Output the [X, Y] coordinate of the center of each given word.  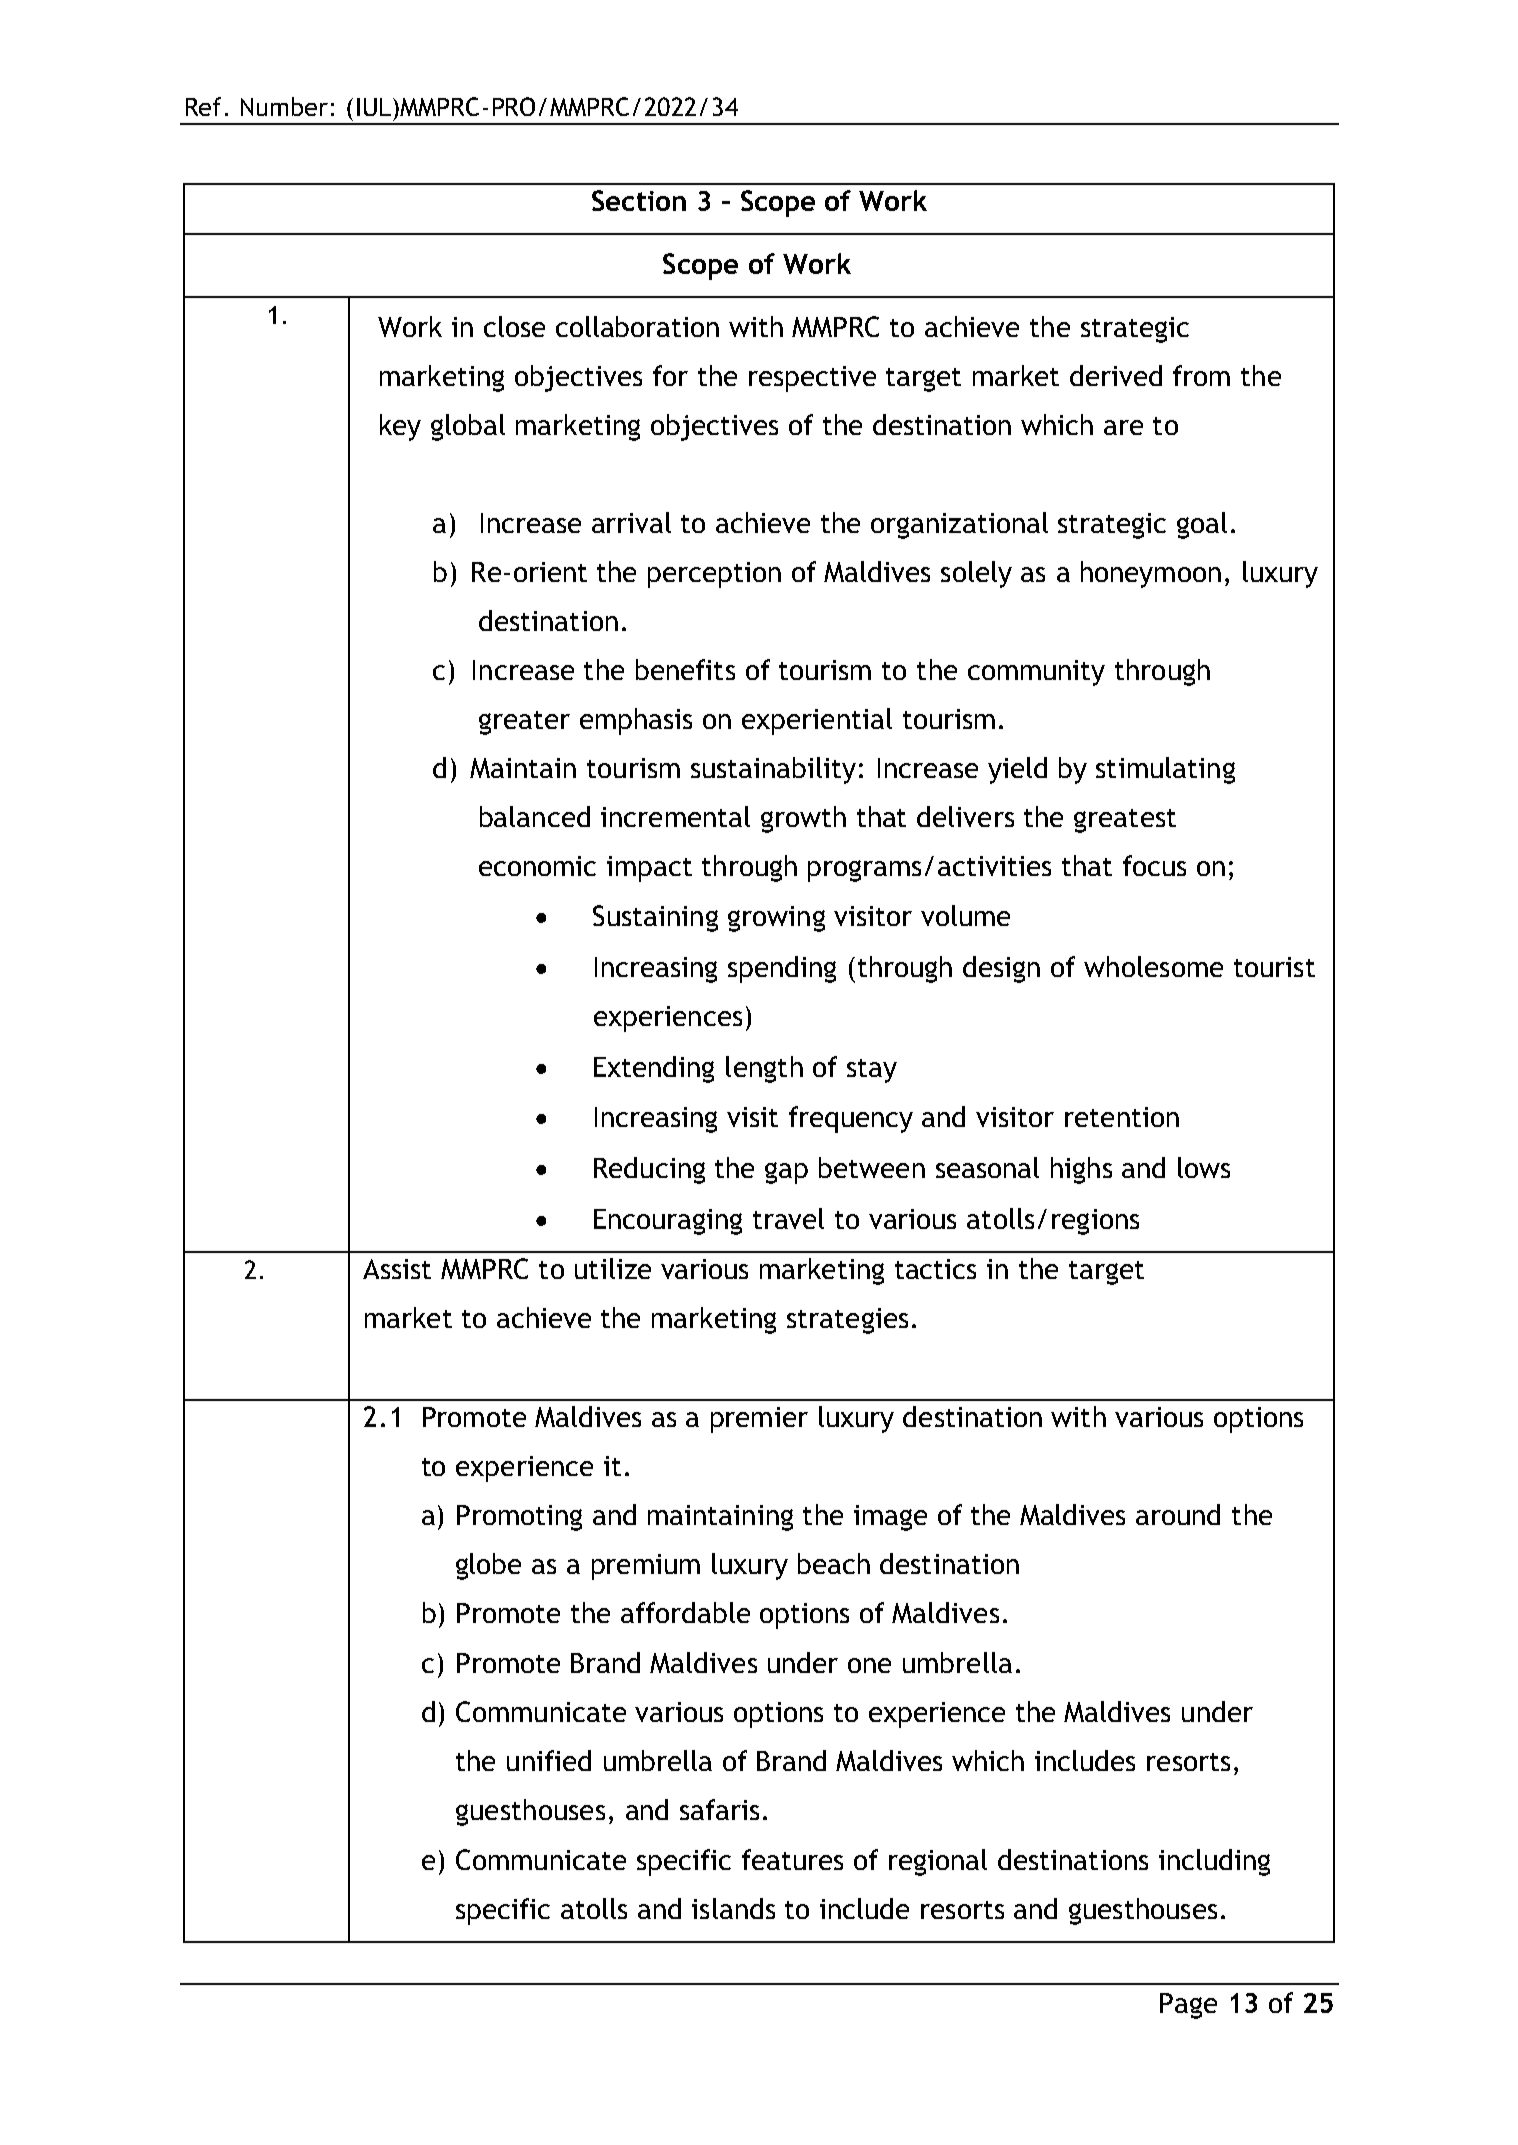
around [1178, 1514]
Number [284, 106]
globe [488, 1566]
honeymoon [1151, 574]
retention [1122, 1117]
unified [549, 1760]
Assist [397, 1269]
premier [759, 1420]
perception [714, 575]
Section [639, 200]
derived [1116, 375]
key [400, 427]
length [764, 1069]
